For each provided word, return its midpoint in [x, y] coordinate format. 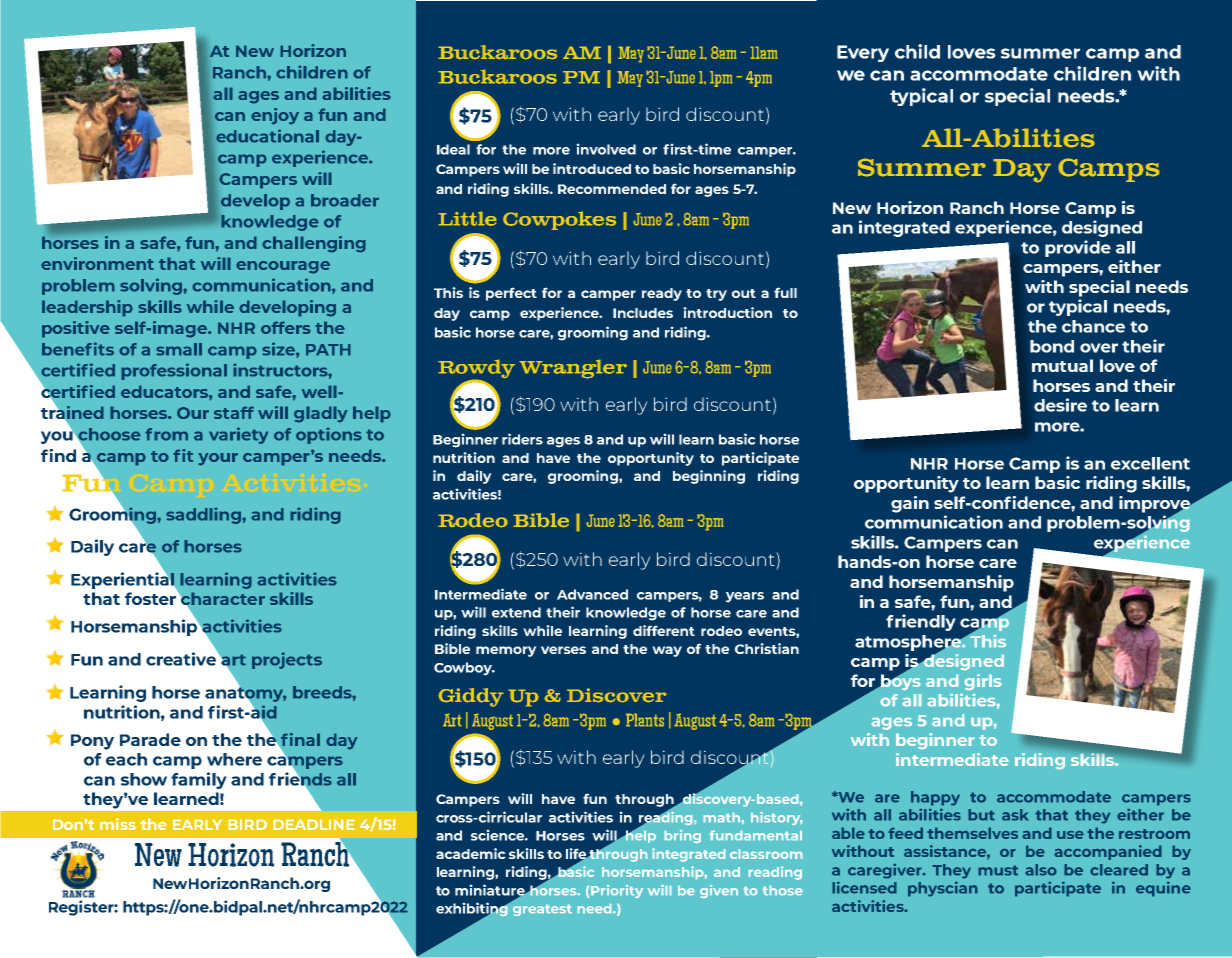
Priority [617, 891]
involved [606, 149]
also [1041, 870]
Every [863, 53]
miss [118, 824]
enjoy [275, 116]
